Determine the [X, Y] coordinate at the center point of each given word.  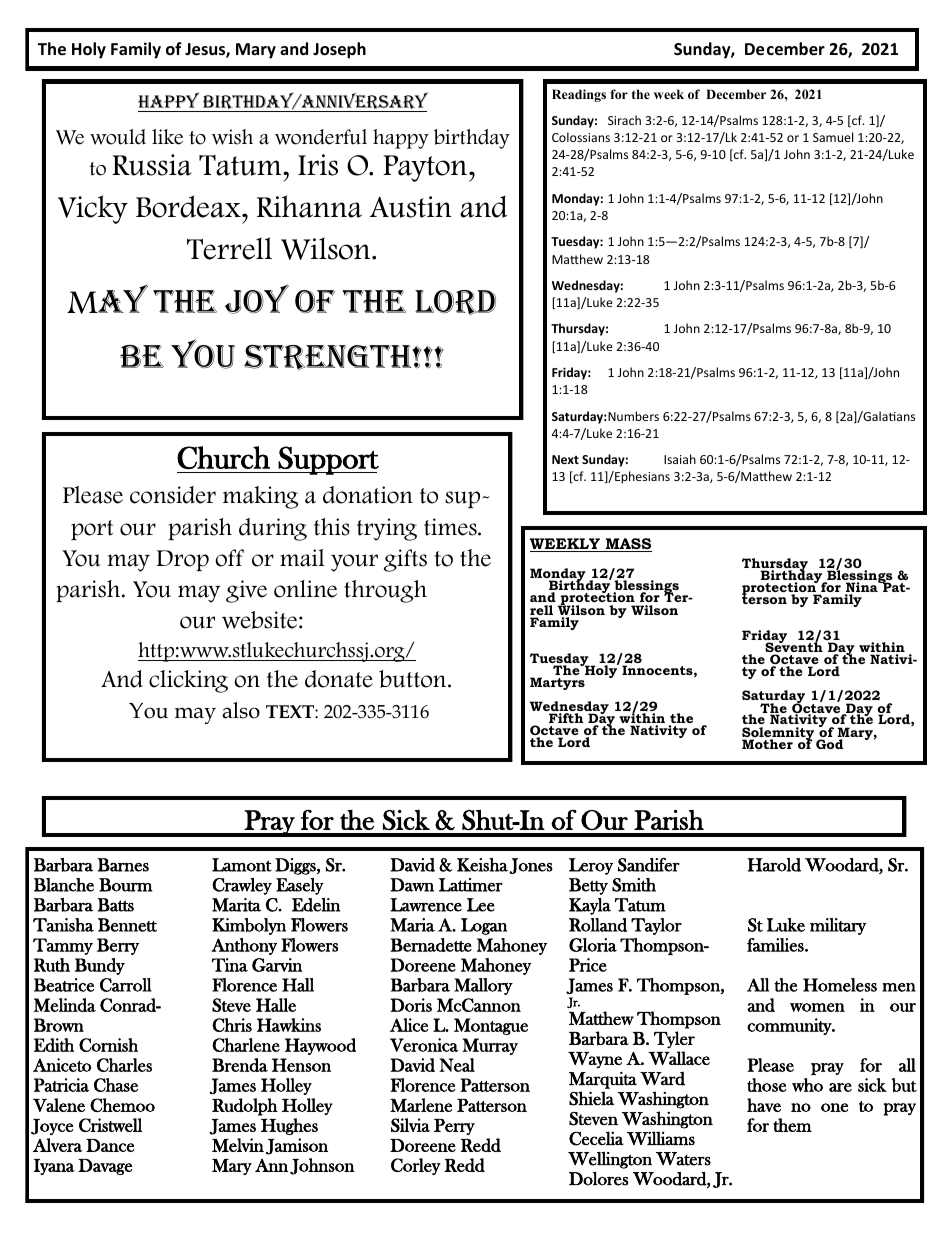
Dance [110, 1145]
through [385, 591]
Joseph [339, 50]
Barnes [123, 865]
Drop [183, 560]
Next [565, 459]
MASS [627, 545]
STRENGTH [329, 358]
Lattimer [471, 885]
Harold [774, 865]
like [167, 137]
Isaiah [680, 459]
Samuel [833, 137]
